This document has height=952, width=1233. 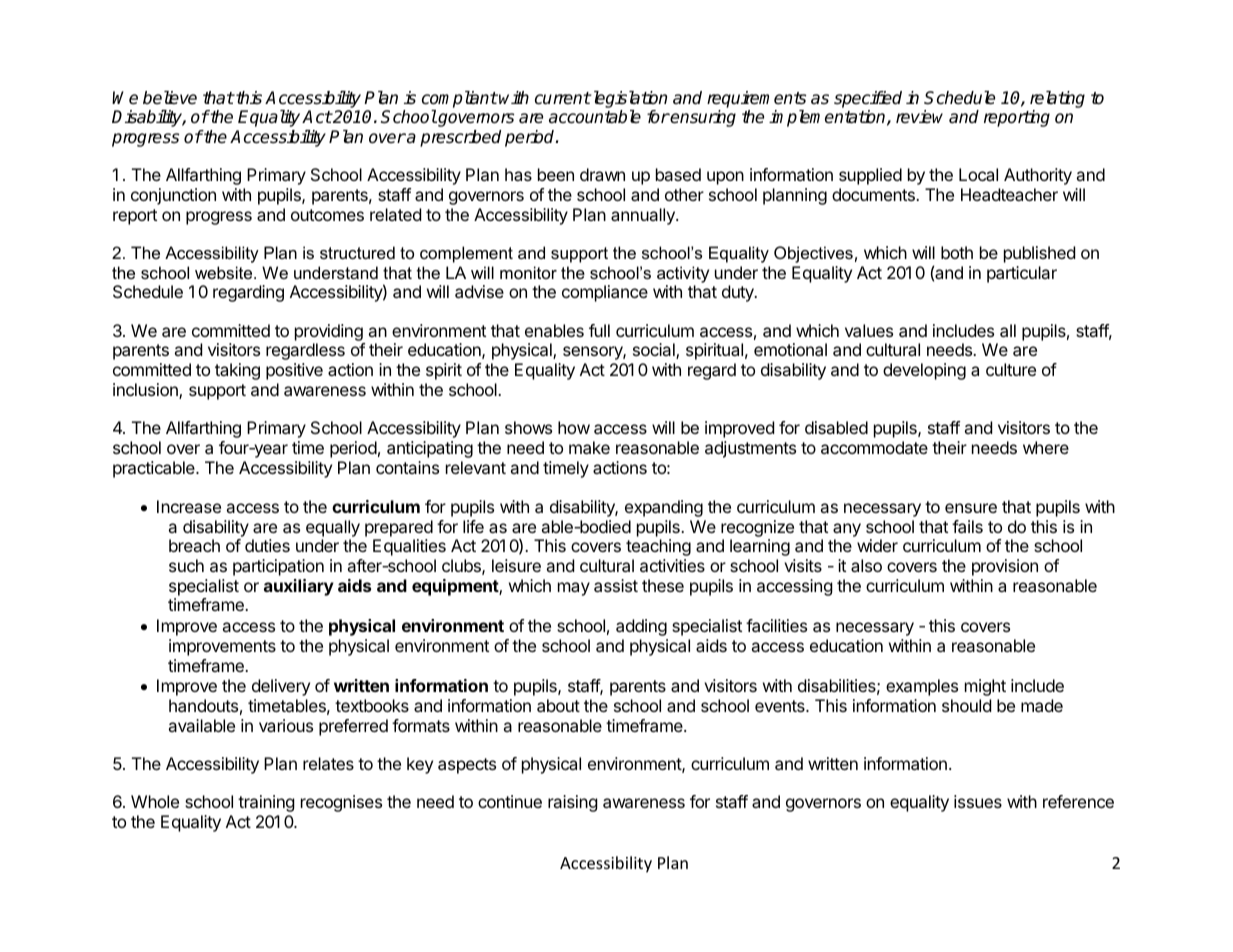 I want to click on make, so click(x=589, y=447).
